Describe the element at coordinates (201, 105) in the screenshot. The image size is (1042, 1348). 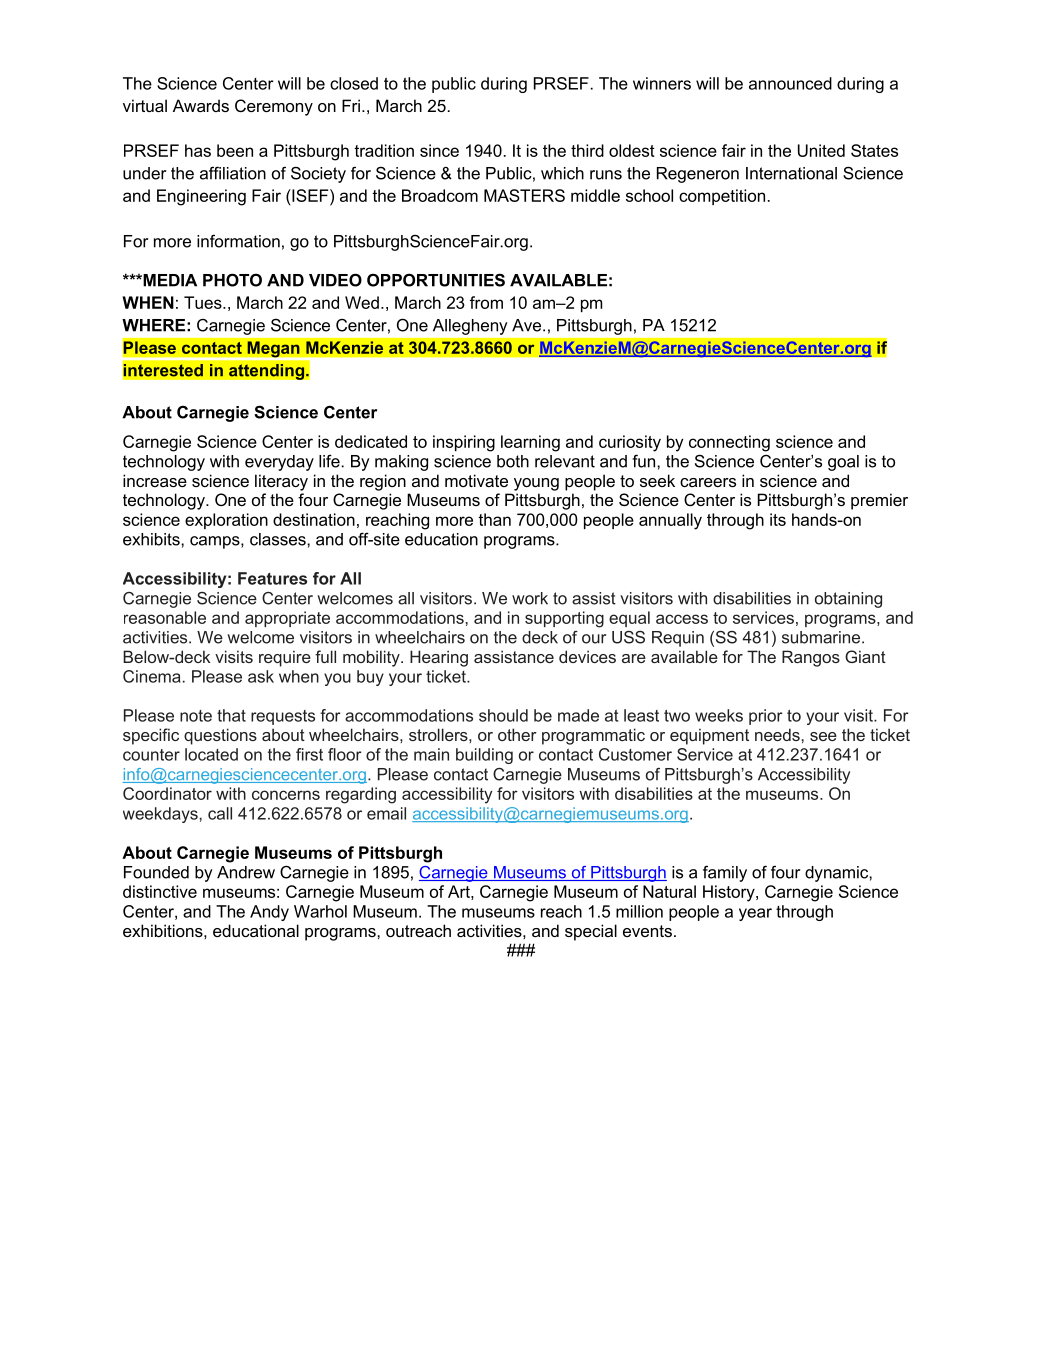
I see `Awards` at that location.
